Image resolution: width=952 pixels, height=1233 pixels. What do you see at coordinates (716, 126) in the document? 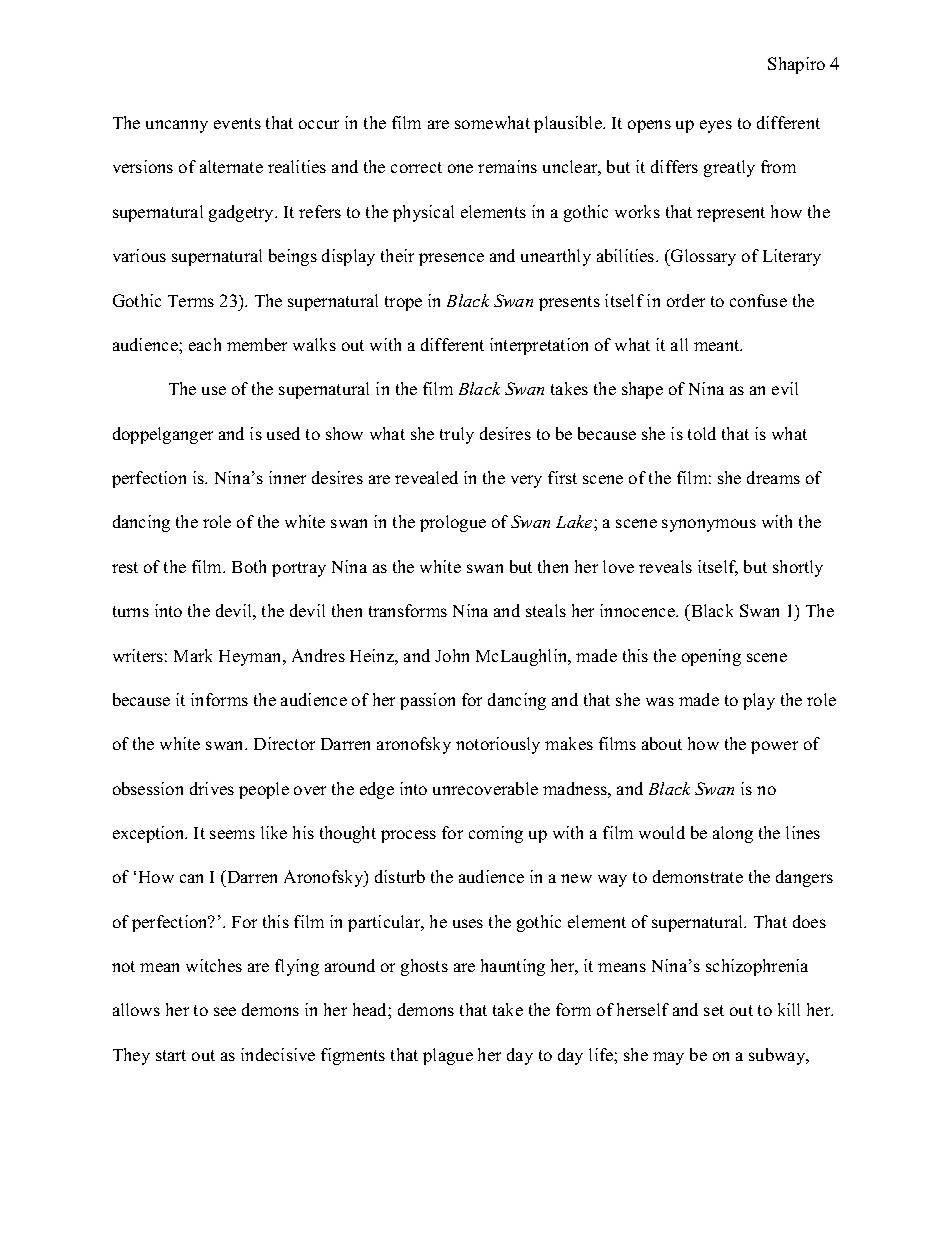
I see `eyes` at bounding box center [716, 126].
